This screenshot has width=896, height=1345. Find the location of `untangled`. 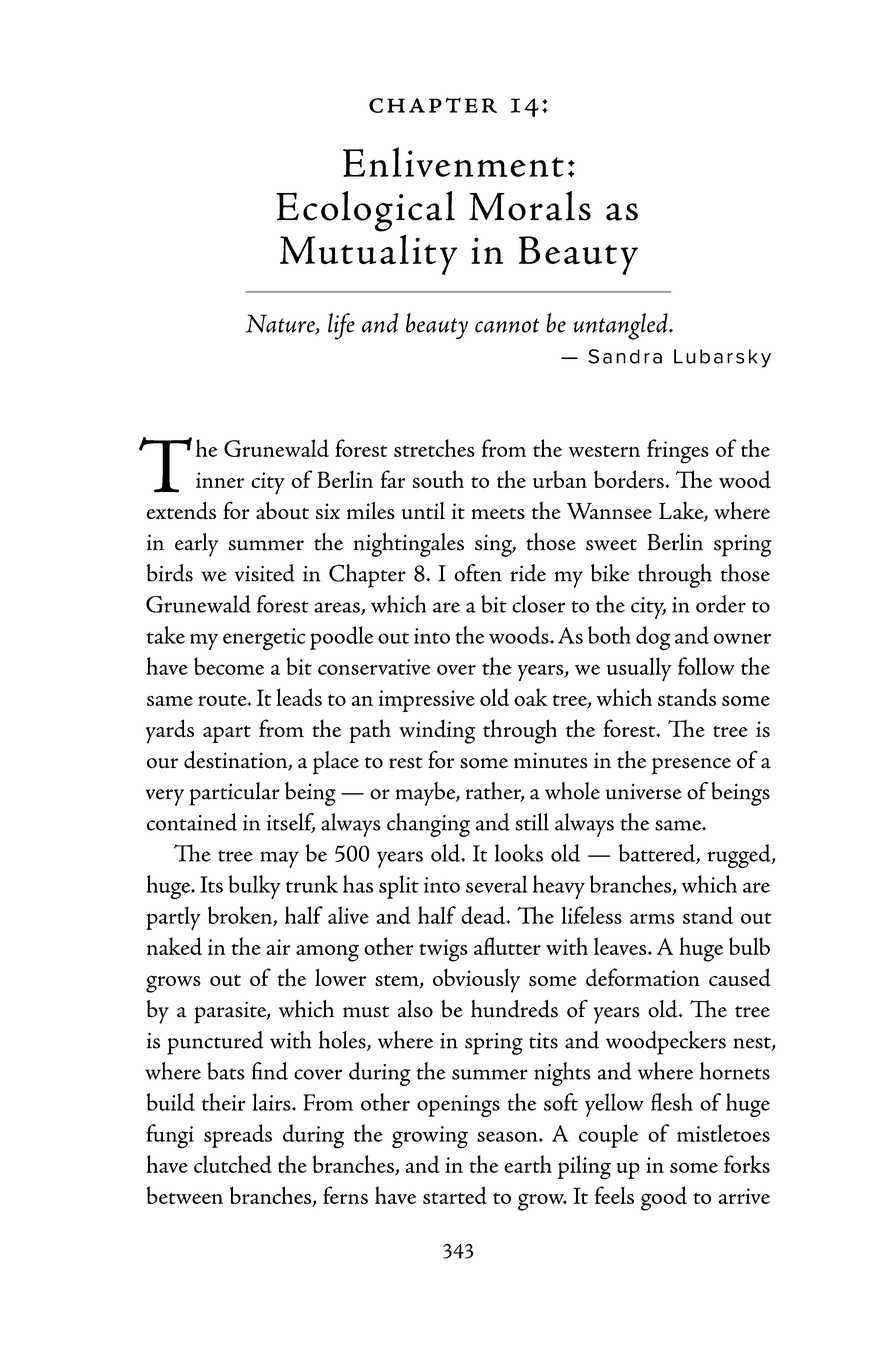

untangled is located at coordinates (621, 326).
